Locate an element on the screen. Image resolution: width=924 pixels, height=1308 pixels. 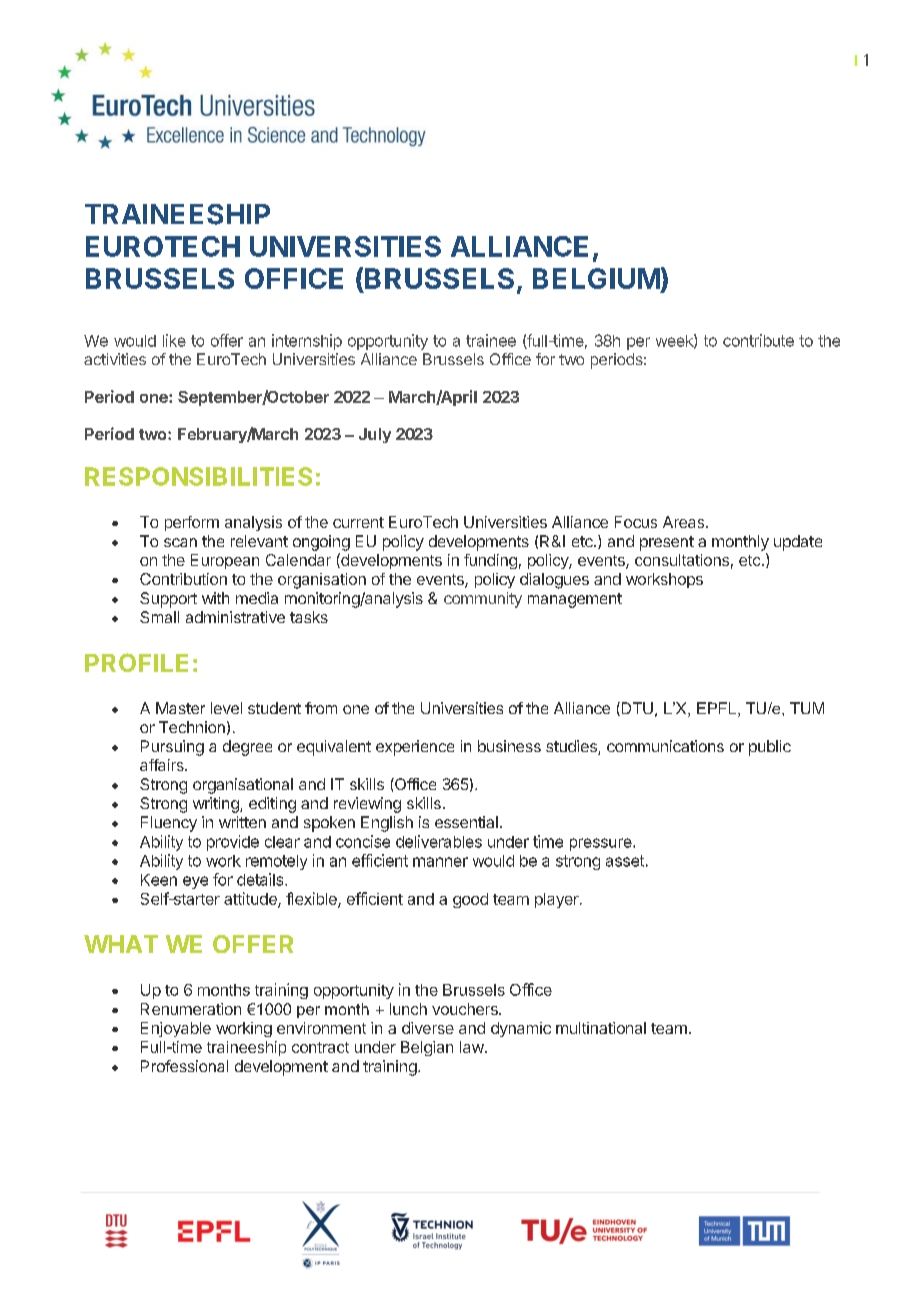
asset is located at coordinates (625, 861).
